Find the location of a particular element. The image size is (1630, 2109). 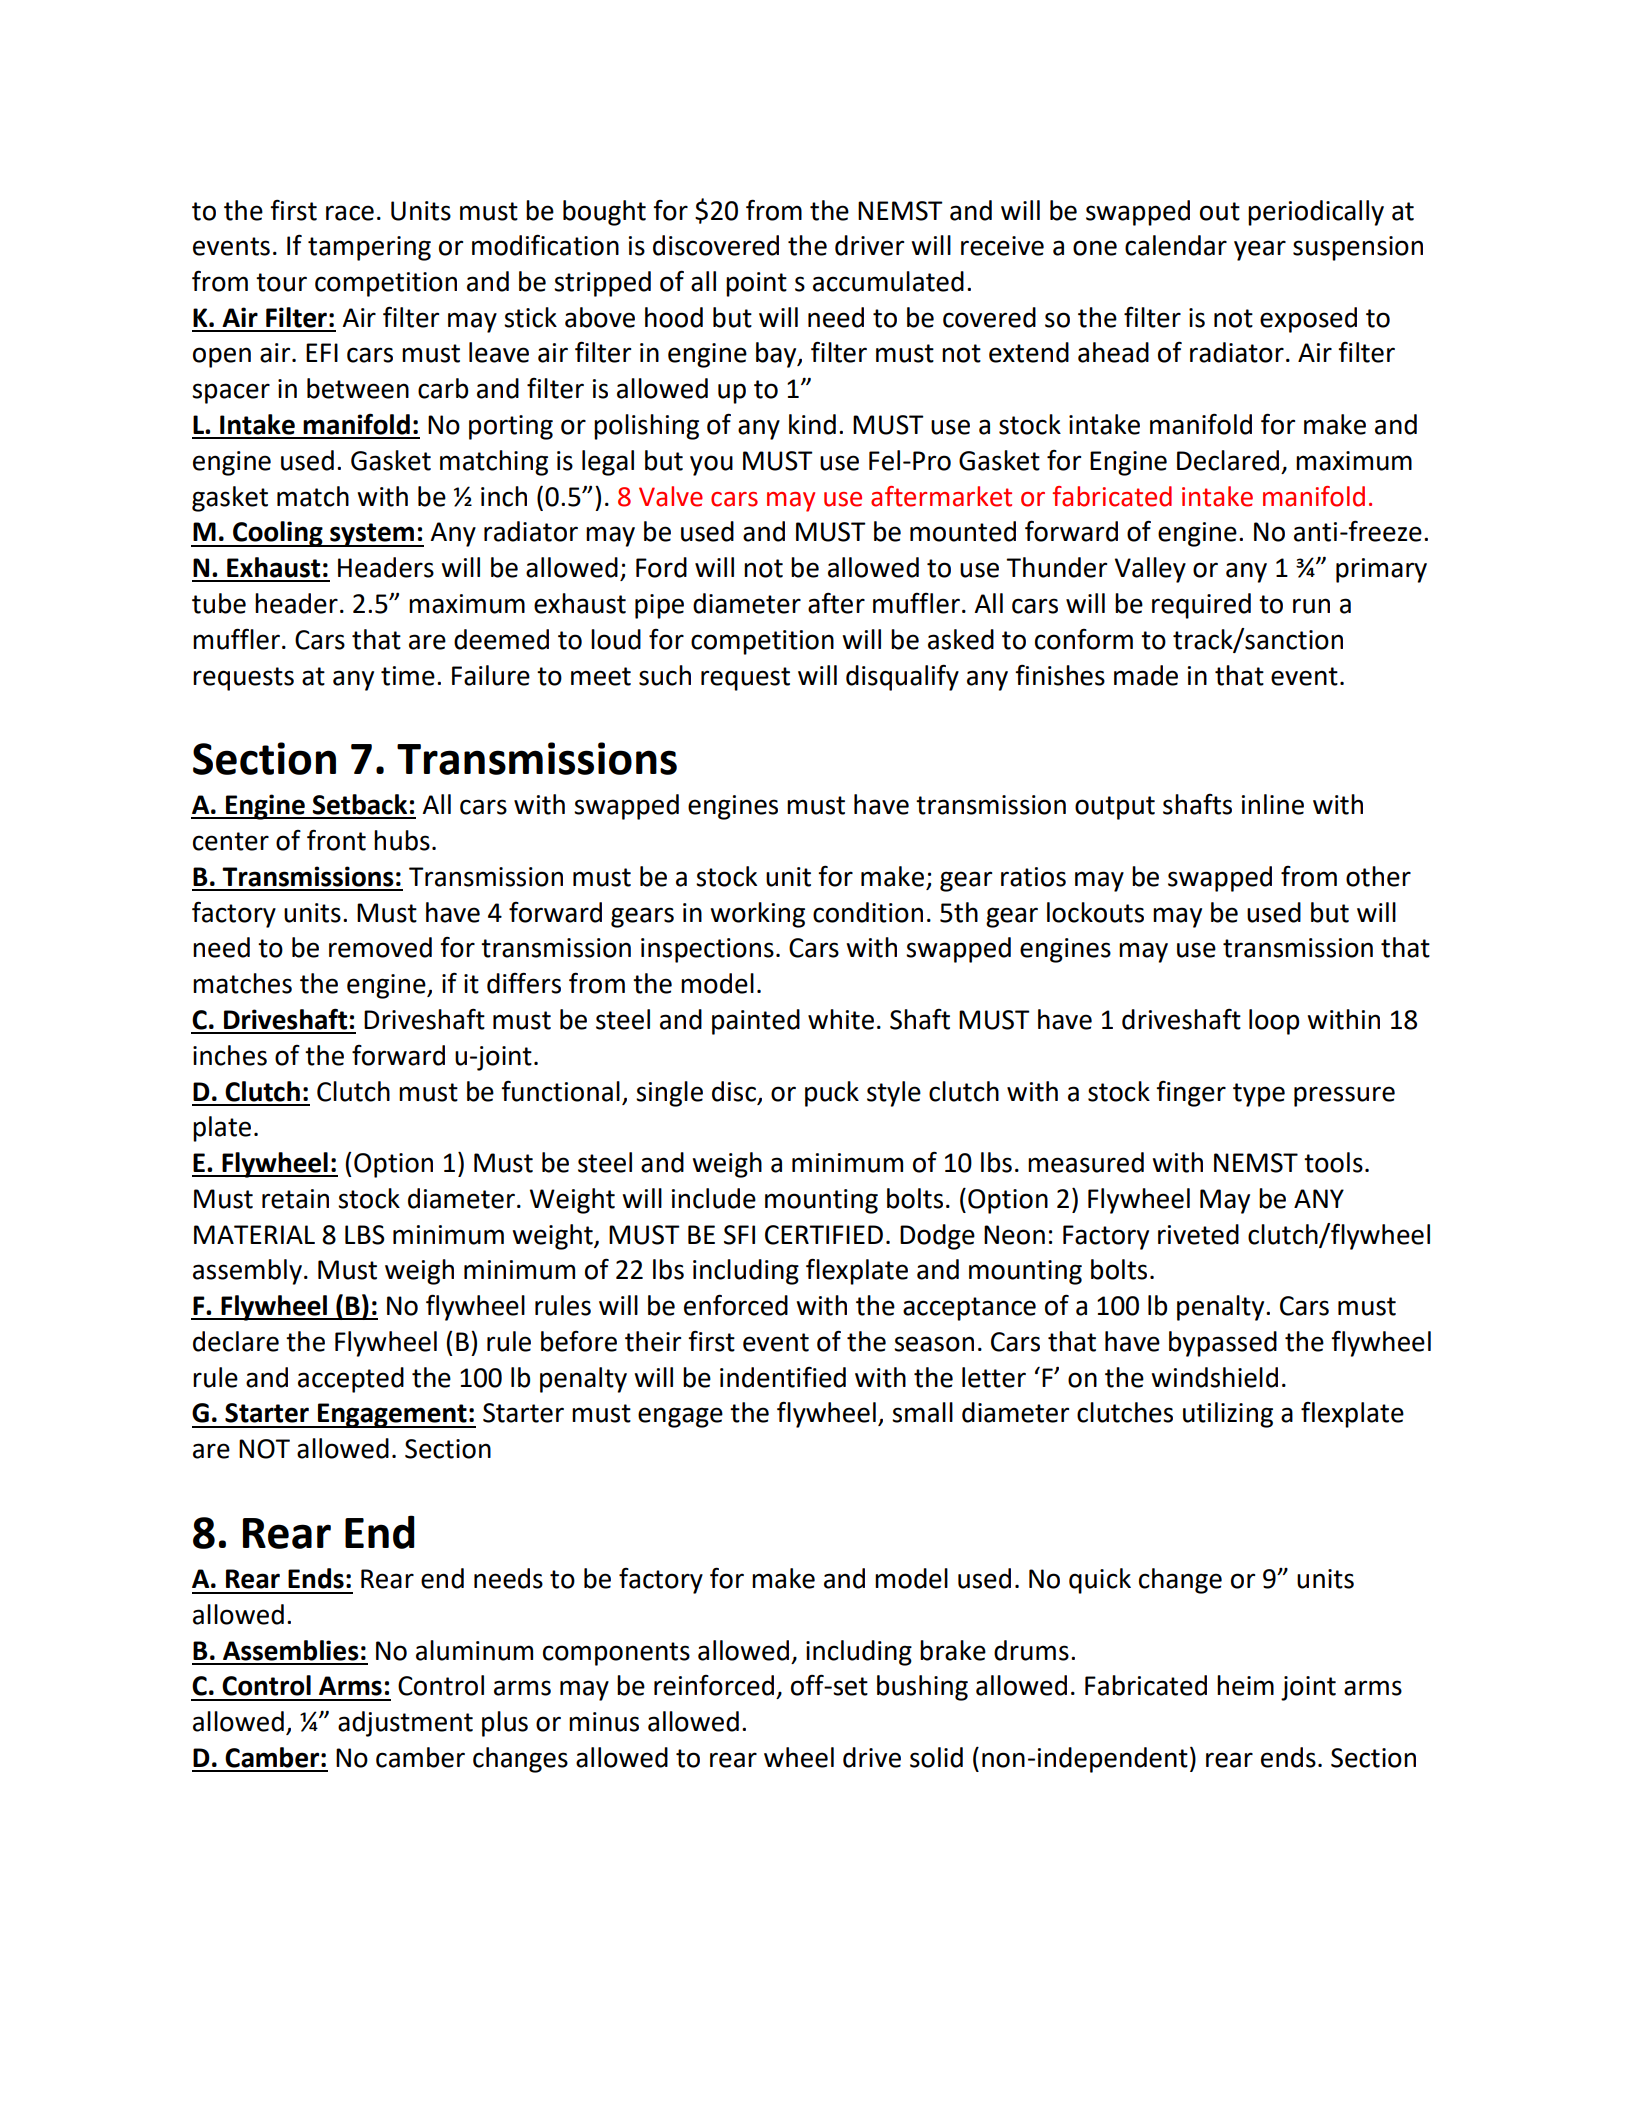

inline is located at coordinates (1273, 804).
